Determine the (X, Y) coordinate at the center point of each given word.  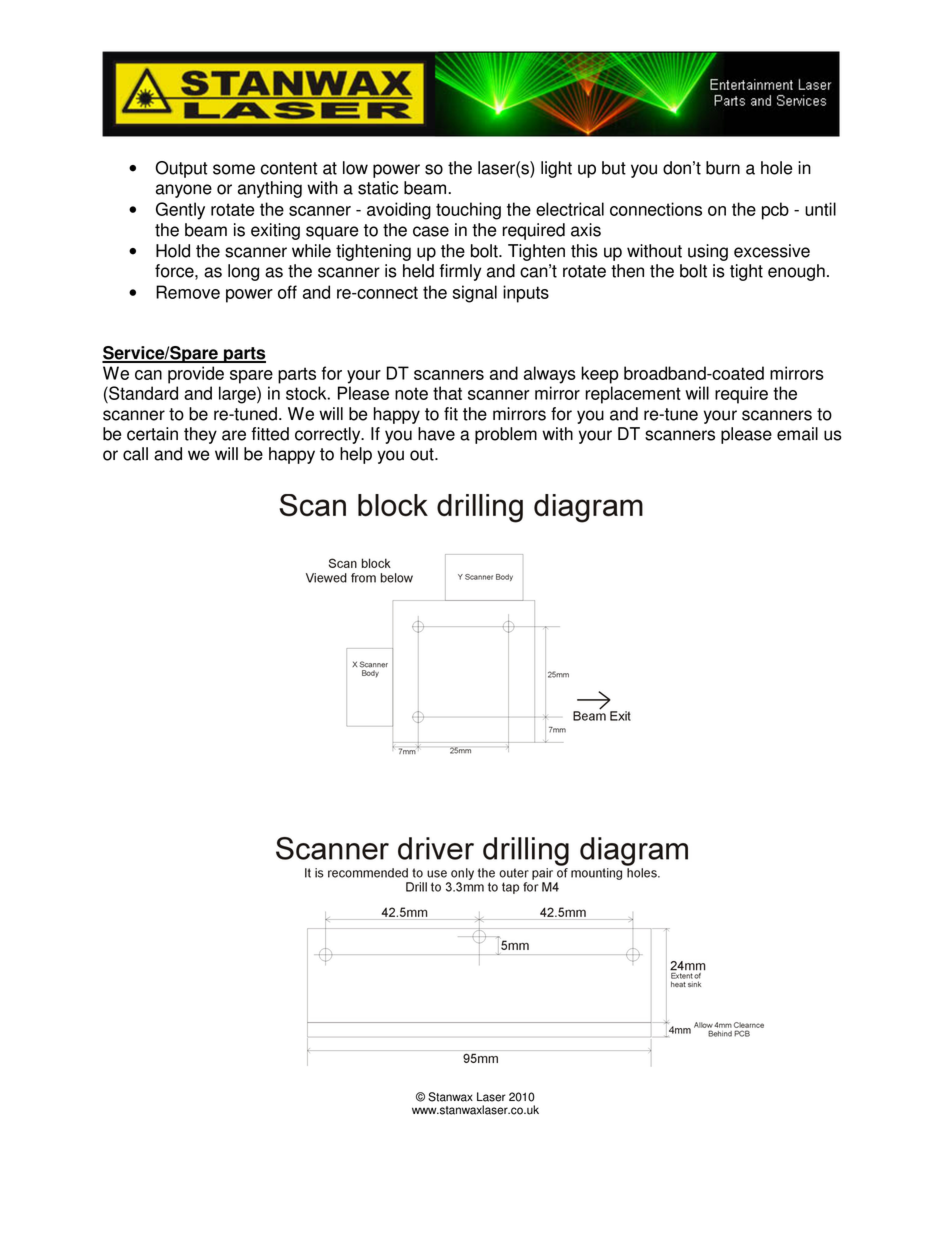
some (234, 169)
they (200, 435)
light (556, 169)
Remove (188, 292)
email (797, 434)
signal (474, 294)
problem (506, 435)
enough (796, 272)
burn (723, 168)
